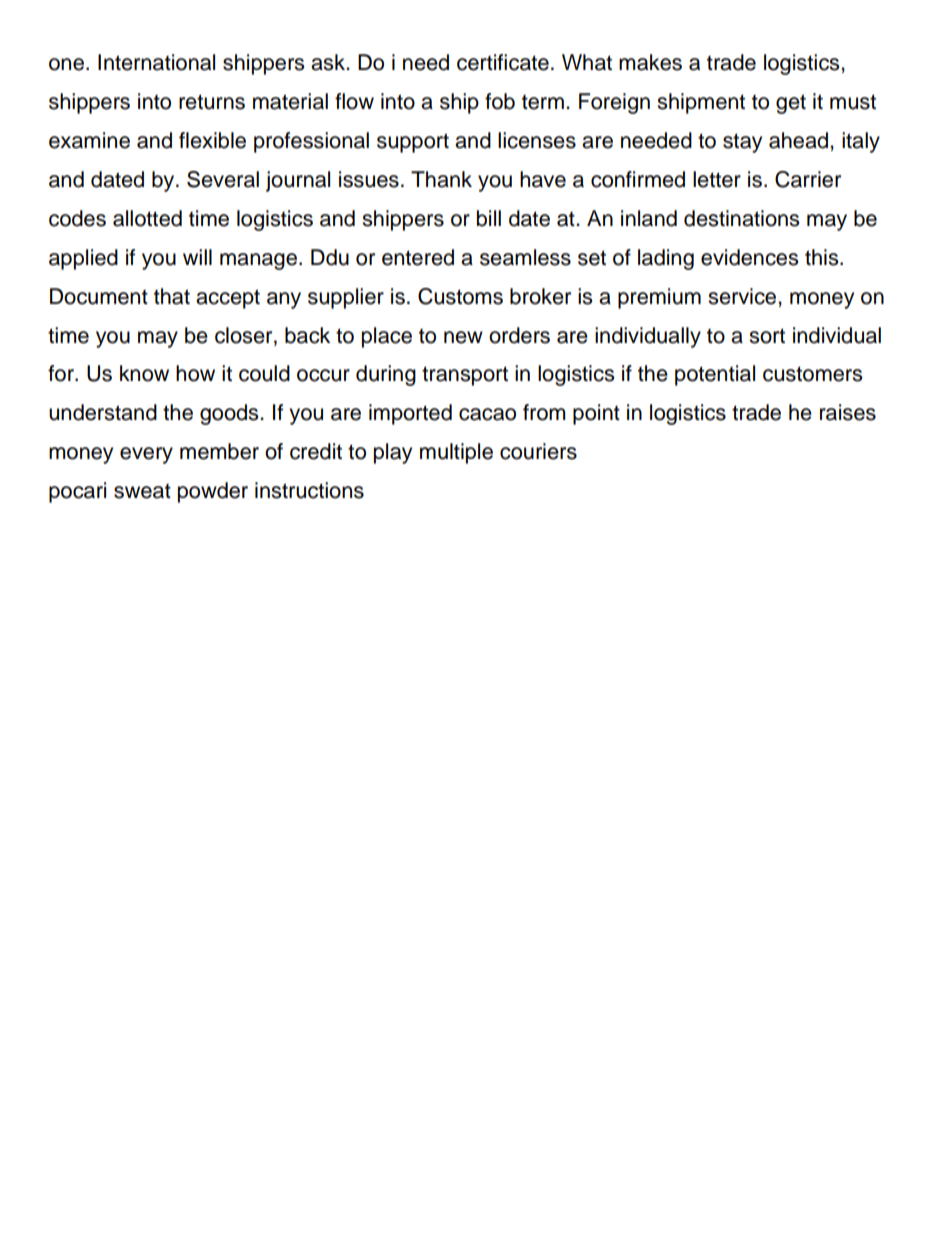  I want to click on sweat, so click(142, 491).
